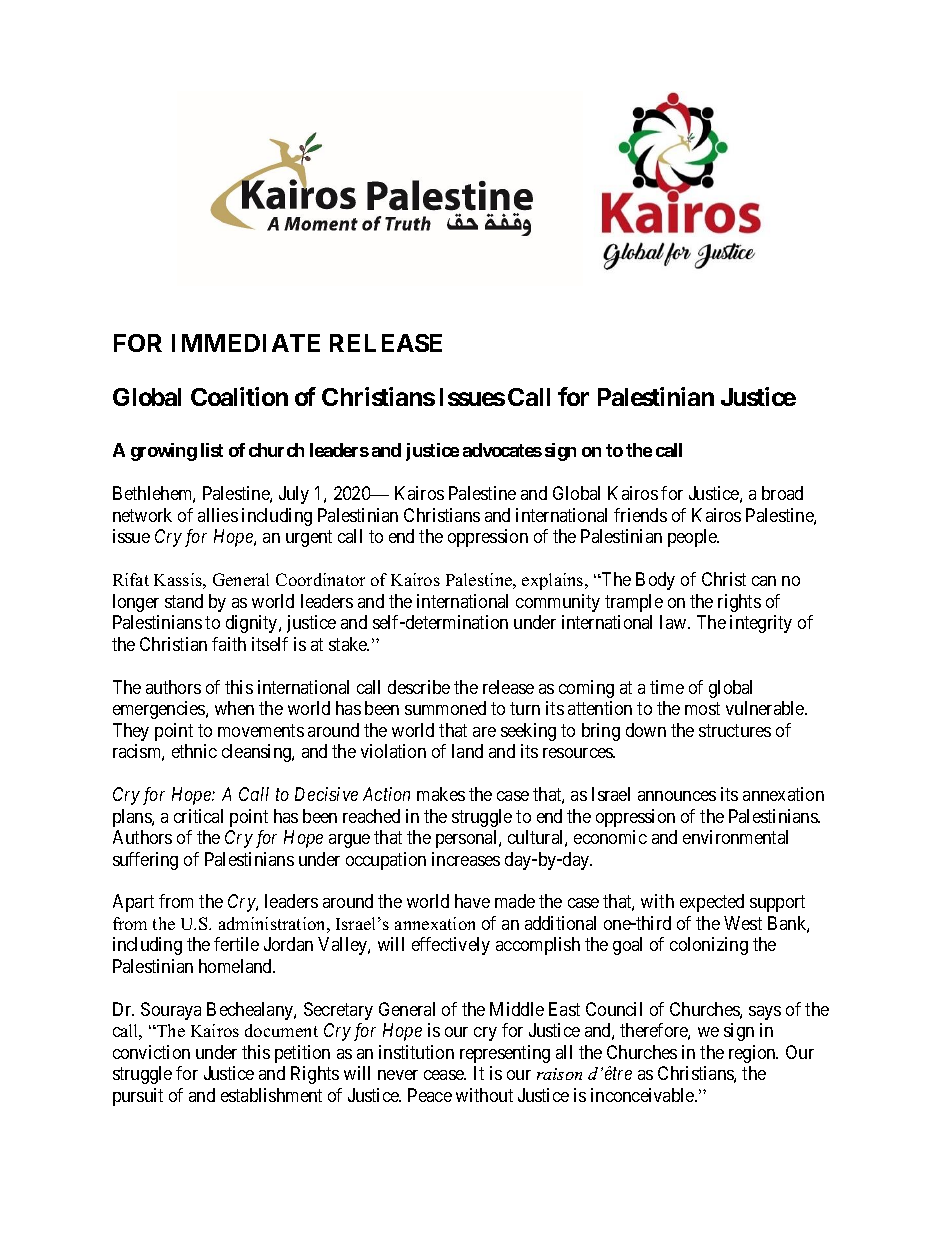 This screenshot has height=1233, width=952. Describe the element at coordinates (151, 1052) in the screenshot. I see `conviction` at that location.
